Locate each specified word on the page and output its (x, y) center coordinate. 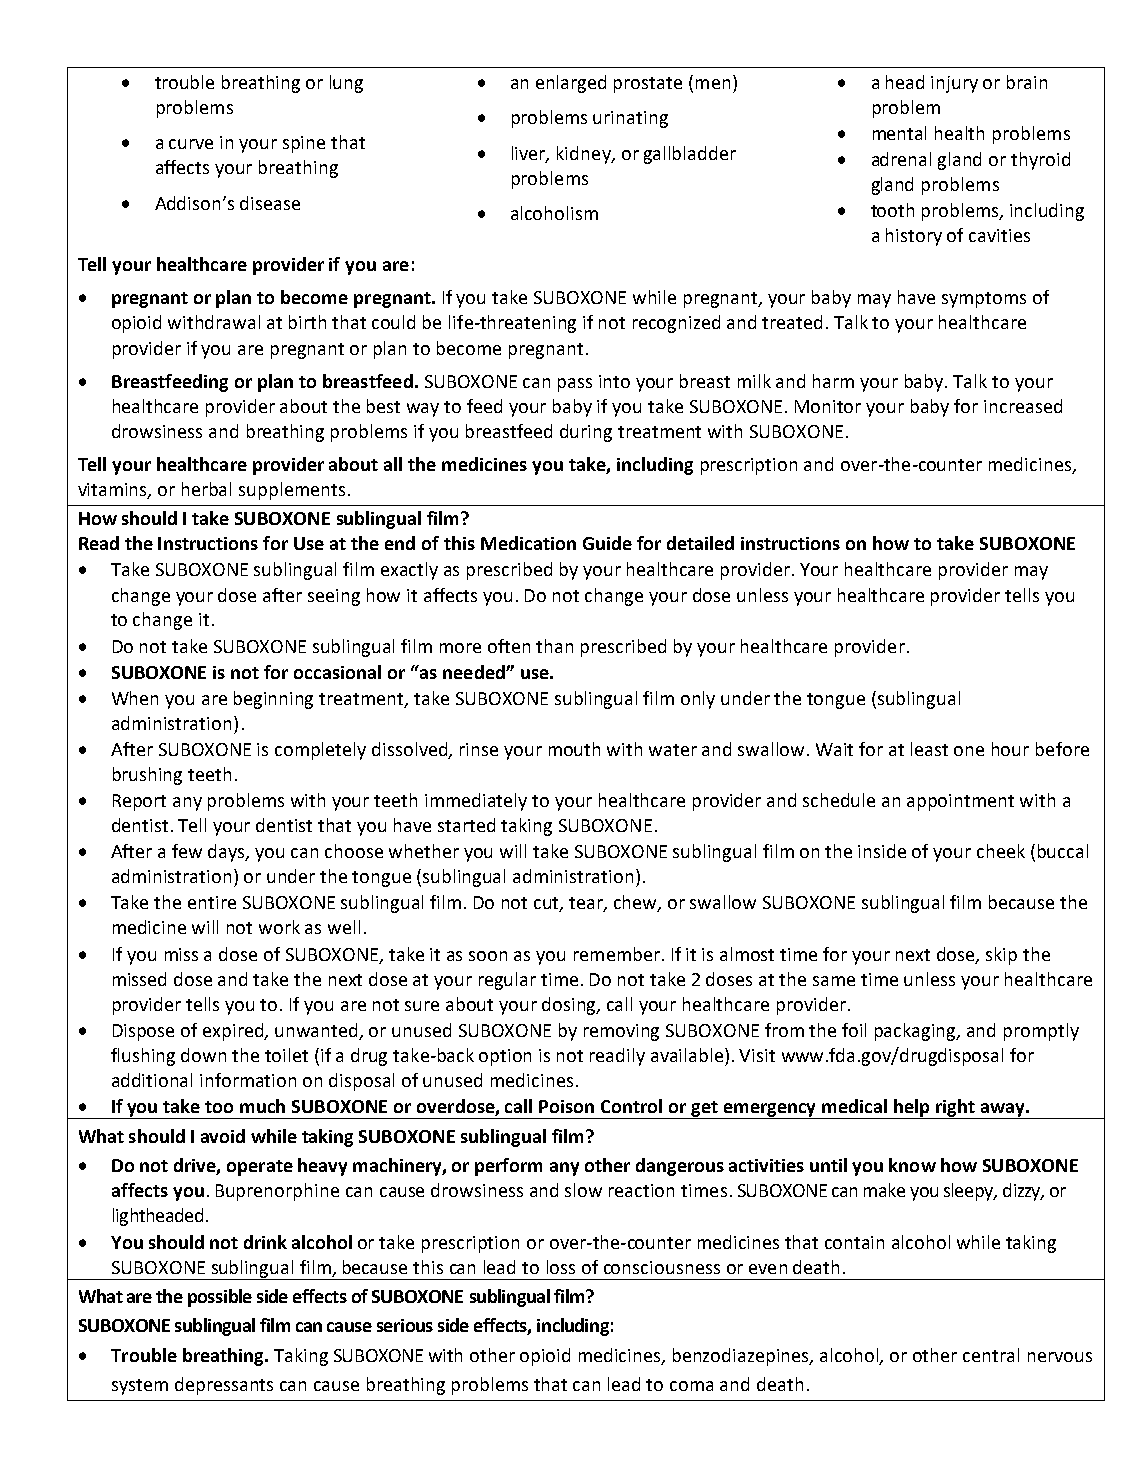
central (991, 1355)
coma (691, 1386)
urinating (630, 119)
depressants (224, 1386)
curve (191, 144)
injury (954, 84)
